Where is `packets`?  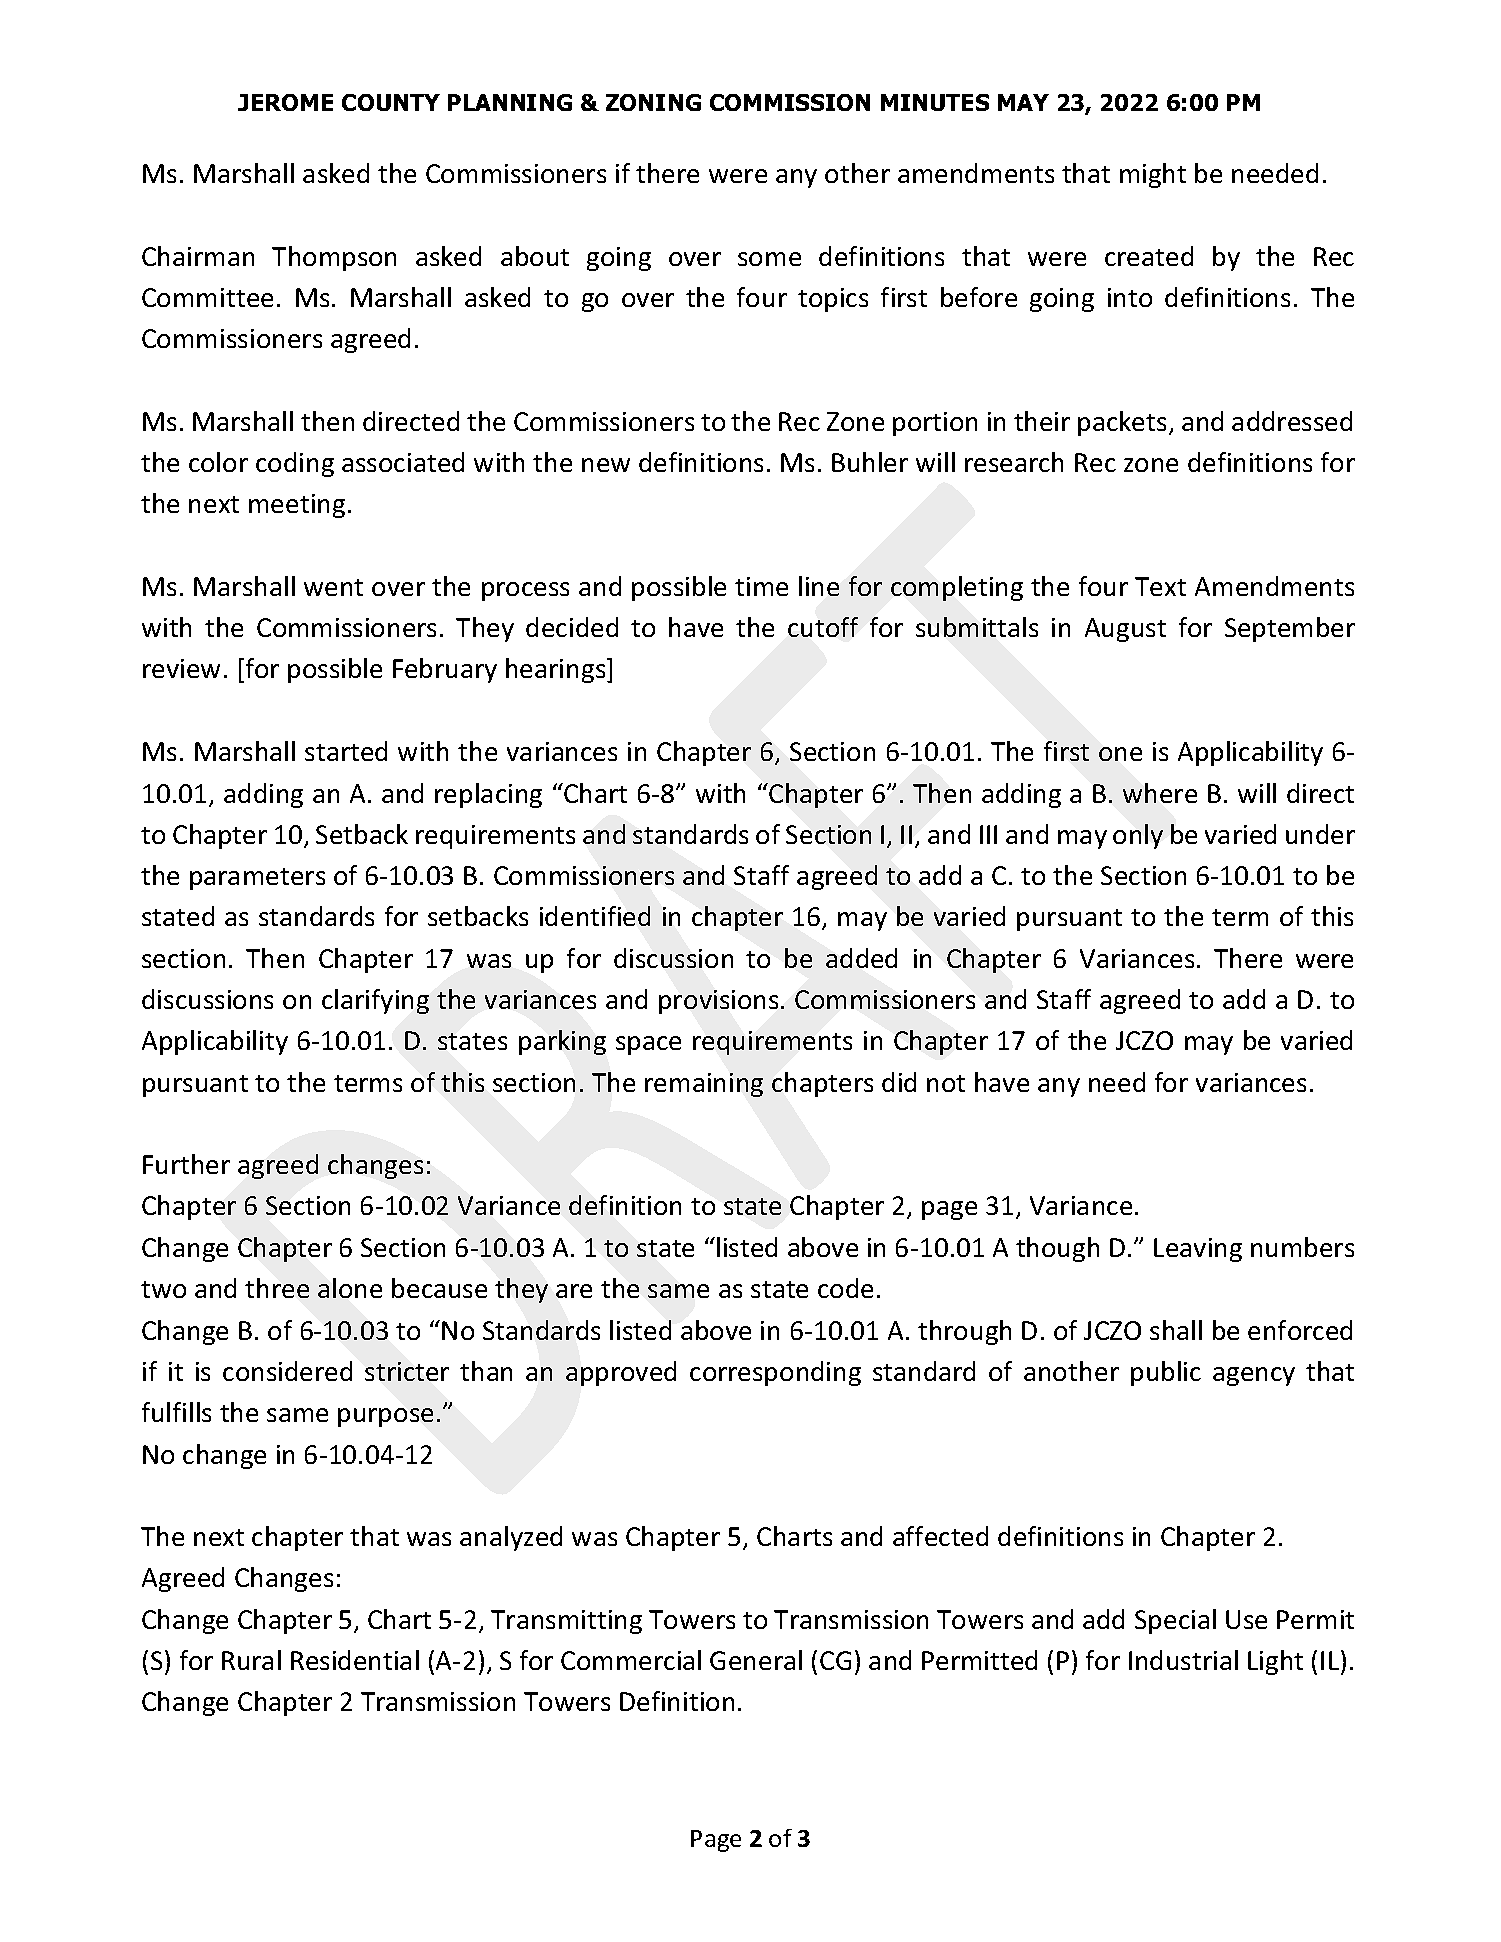 packets is located at coordinates (1122, 423).
